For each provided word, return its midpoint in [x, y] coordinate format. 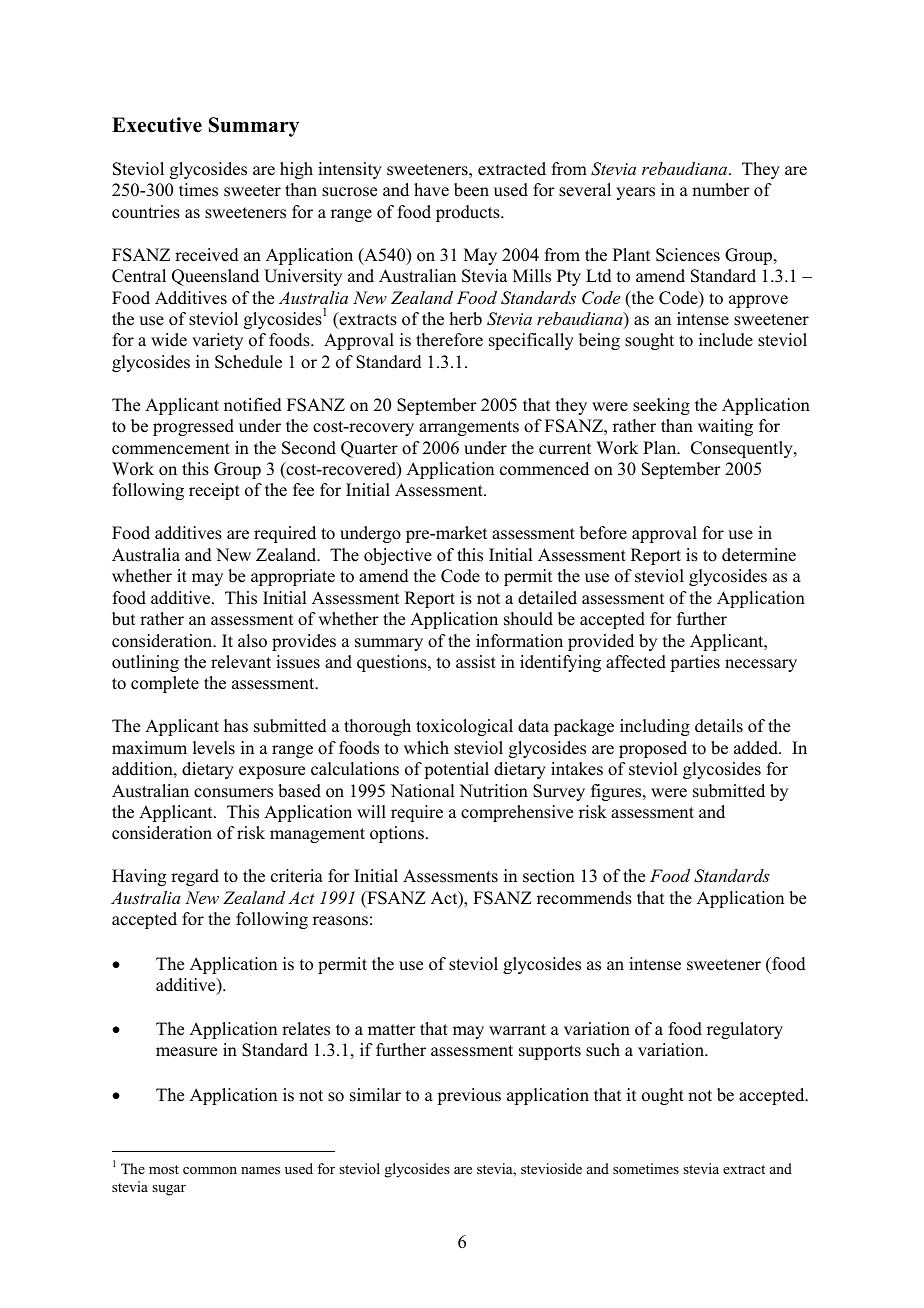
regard [195, 877]
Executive [157, 125]
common [210, 1170]
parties [695, 663]
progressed [193, 427]
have [431, 190]
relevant [241, 662]
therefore [449, 340]
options [397, 834]
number [721, 190]
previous [469, 1096]
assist [476, 662]
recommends [584, 898]
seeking [661, 406]
